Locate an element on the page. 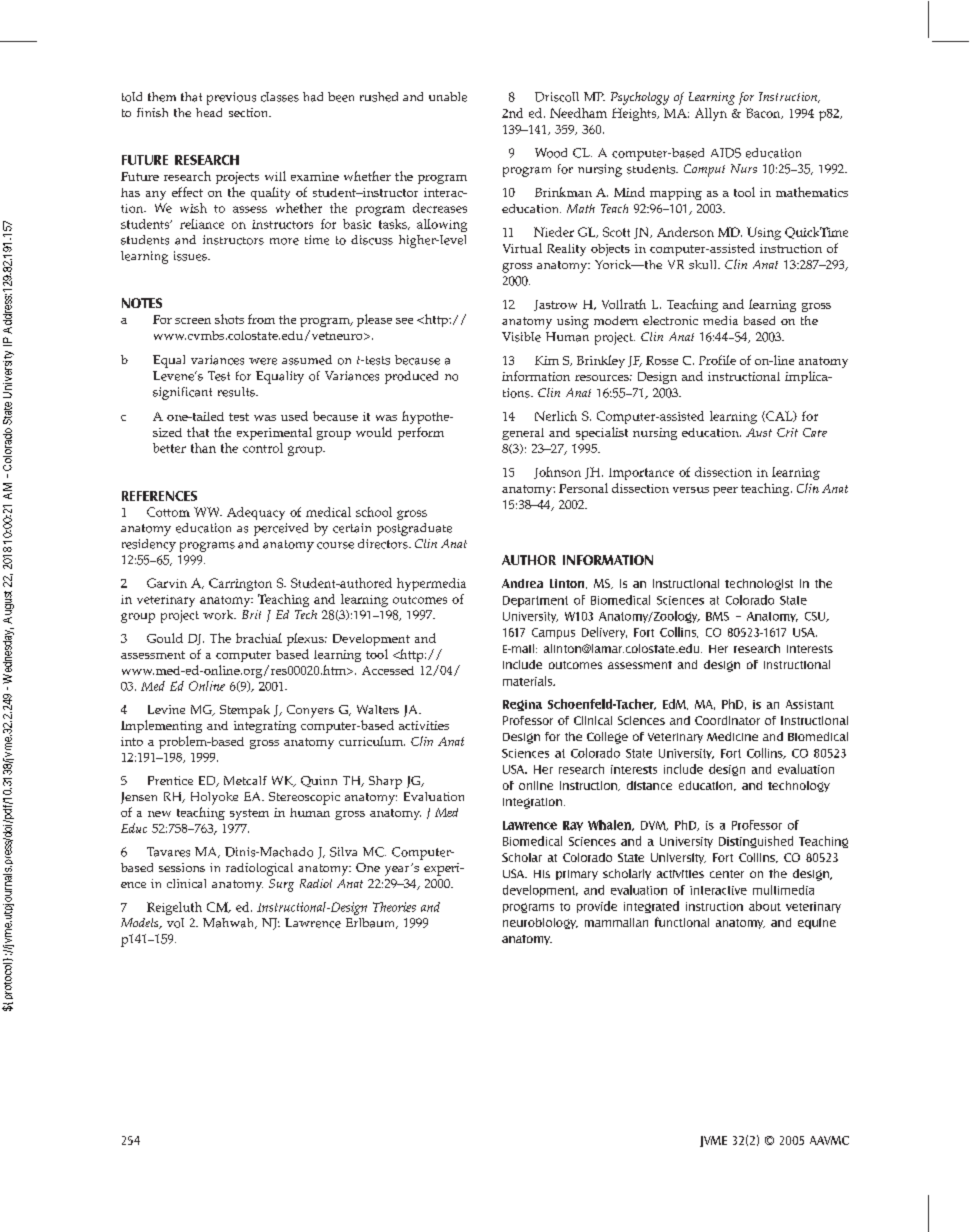 This page has width=970, height=1232. Allyn is located at coordinates (711, 114).
